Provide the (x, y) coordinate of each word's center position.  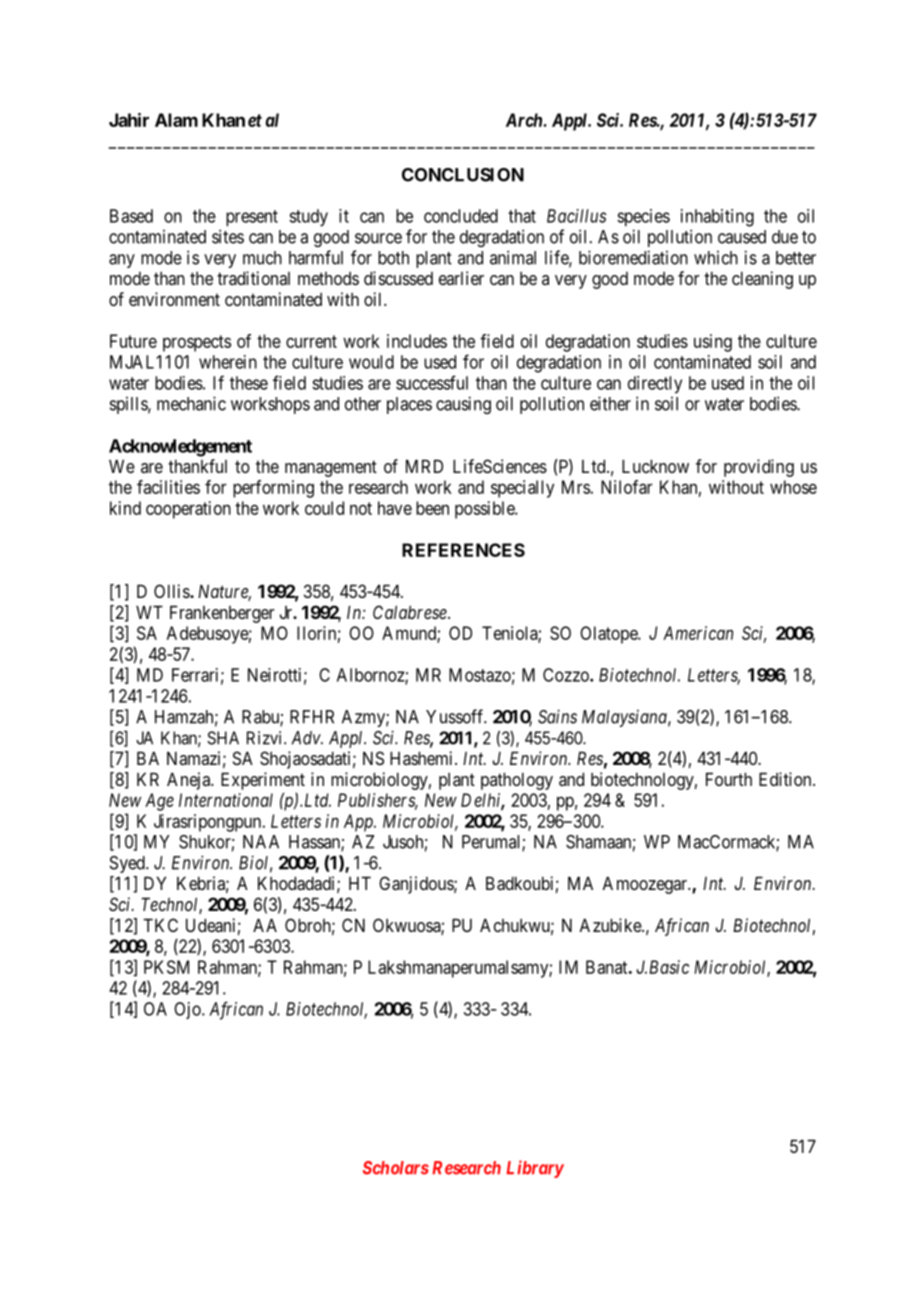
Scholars (396, 1168)
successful (432, 382)
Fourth (729, 779)
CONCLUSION (463, 175)
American (698, 633)
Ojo (188, 1010)
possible (485, 510)
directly (655, 385)
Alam (176, 120)
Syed (128, 864)
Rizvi (266, 738)
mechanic (191, 403)
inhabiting (717, 218)
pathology (517, 781)
